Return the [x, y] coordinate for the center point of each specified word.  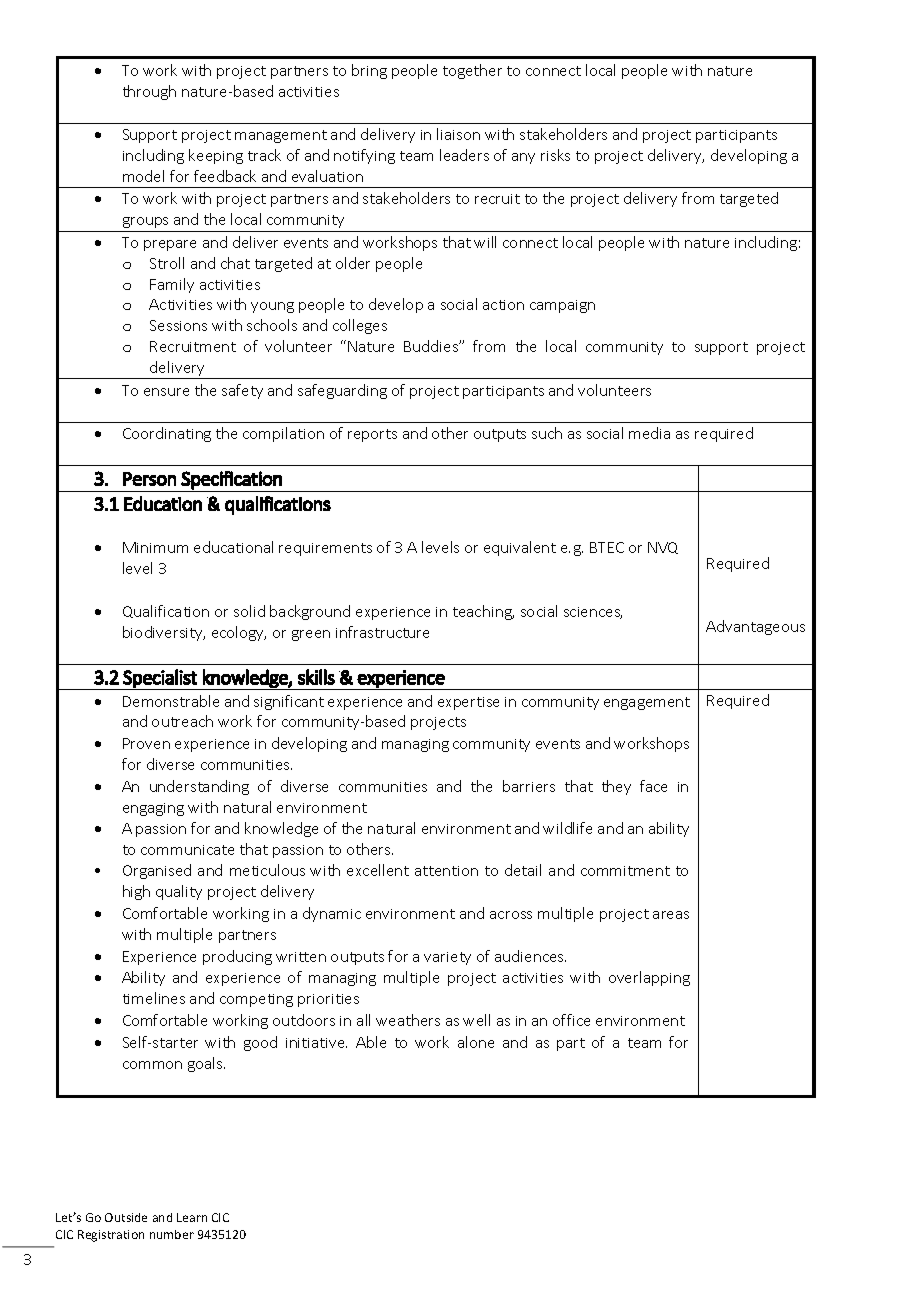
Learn [192, 1217]
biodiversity [164, 633]
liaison [458, 134]
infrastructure [382, 632]
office [571, 1020]
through [149, 92]
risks [555, 155]
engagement [647, 703]
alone [476, 1042]
